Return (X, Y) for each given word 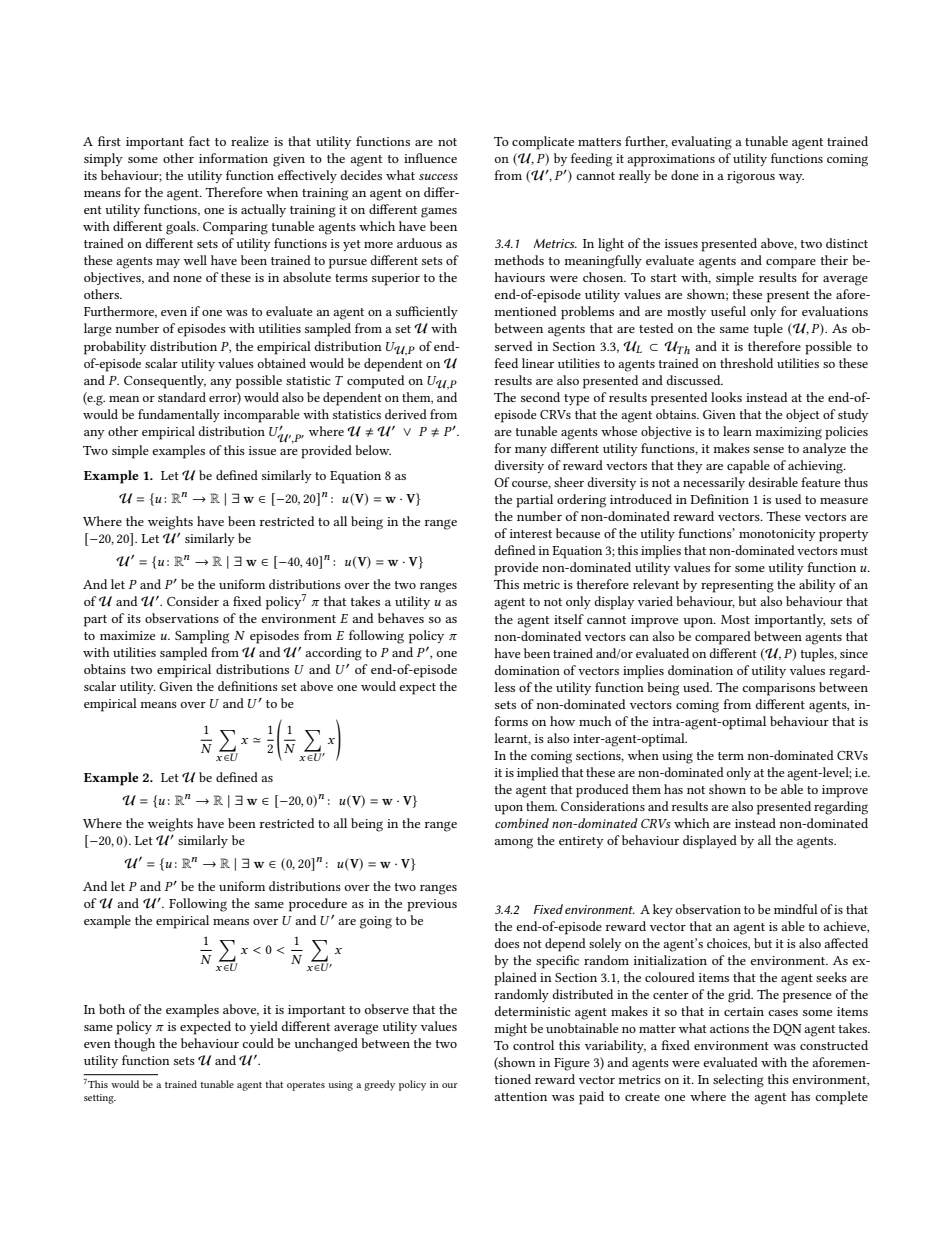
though (134, 1045)
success (438, 177)
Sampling (202, 637)
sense (768, 450)
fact (199, 141)
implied (538, 774)
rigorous (751, 177)
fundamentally (179, 415)
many (531, 451)
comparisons (778, 689)
